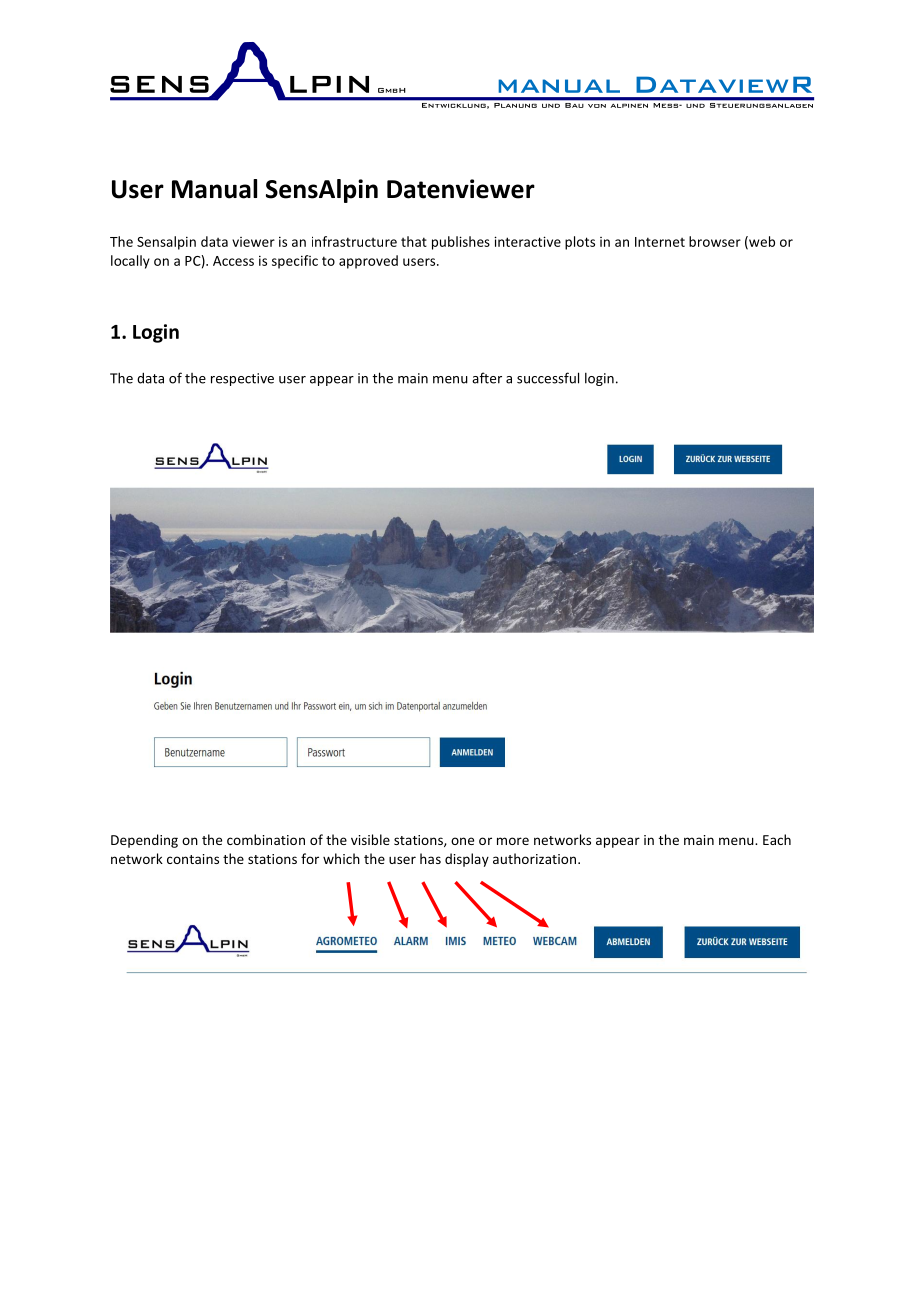  Describe the element at coordinates (548, 378) in the image. I see `successful` at that location.
